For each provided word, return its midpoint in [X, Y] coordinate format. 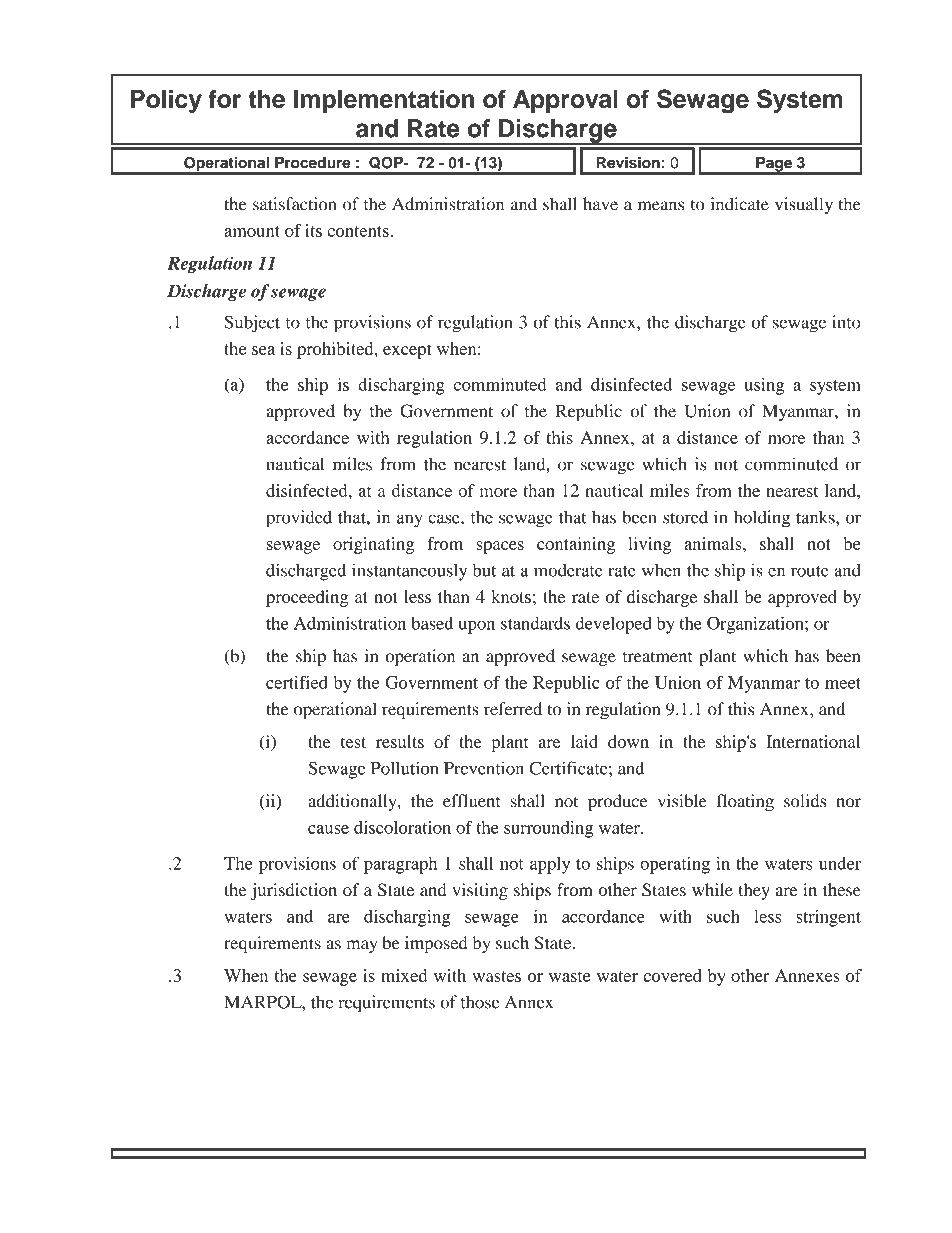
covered [672, 975]
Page [774, 165]
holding [762, 519]
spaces [500, 547]
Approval [565, 101]
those [480, 1002]
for [224, 98]
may [362, 946]
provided [299, 519]
